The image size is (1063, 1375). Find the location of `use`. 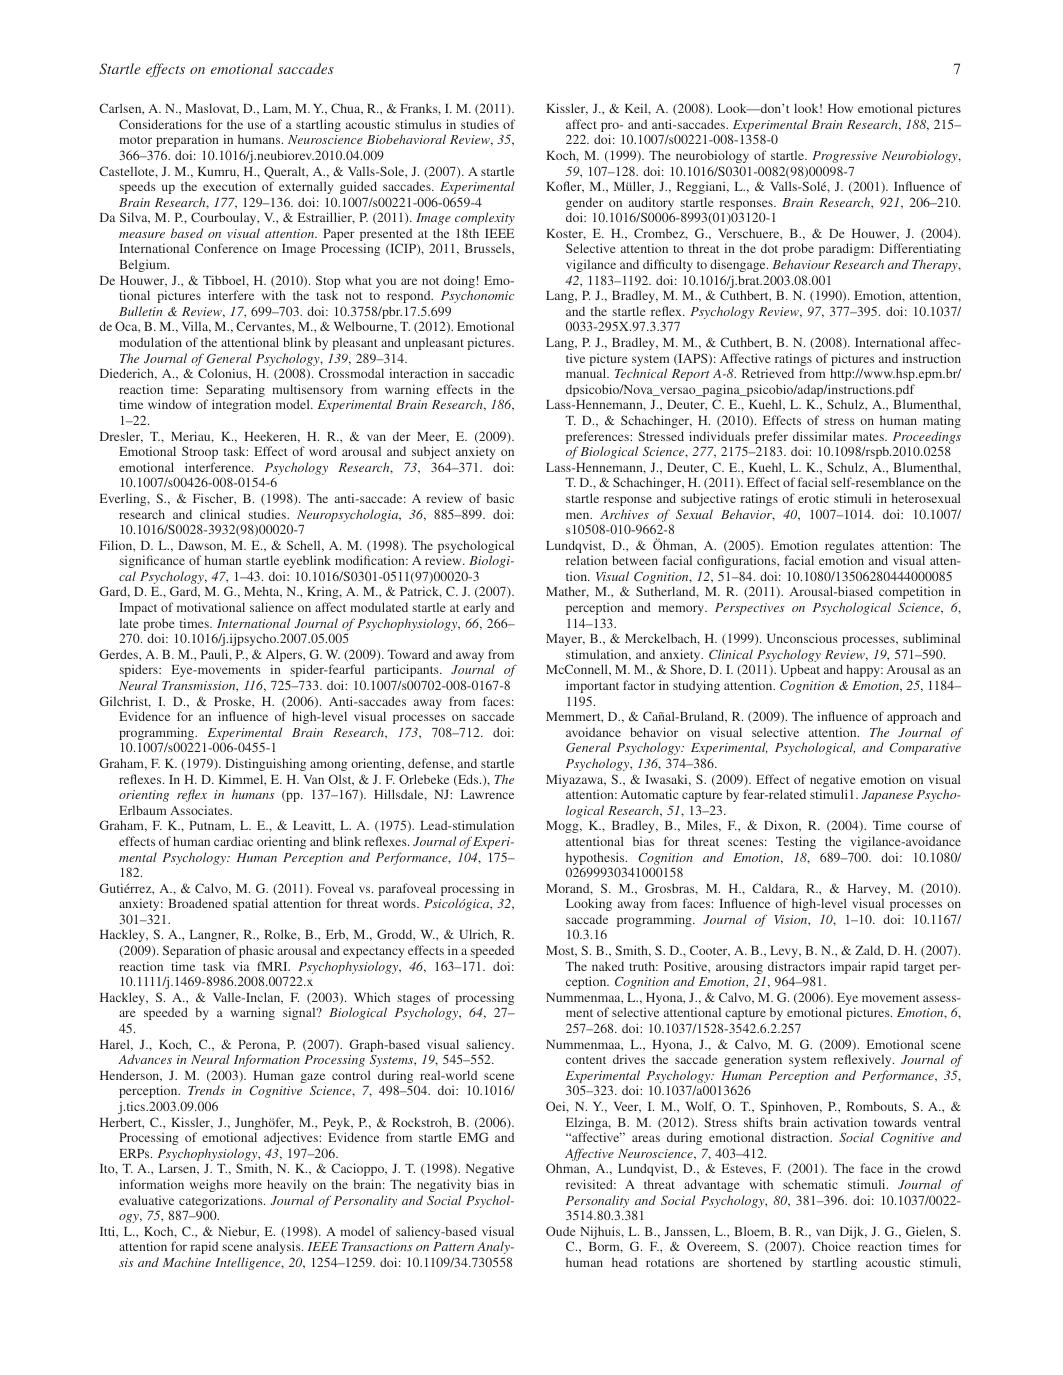

use is located at coordinates (257, 125).
